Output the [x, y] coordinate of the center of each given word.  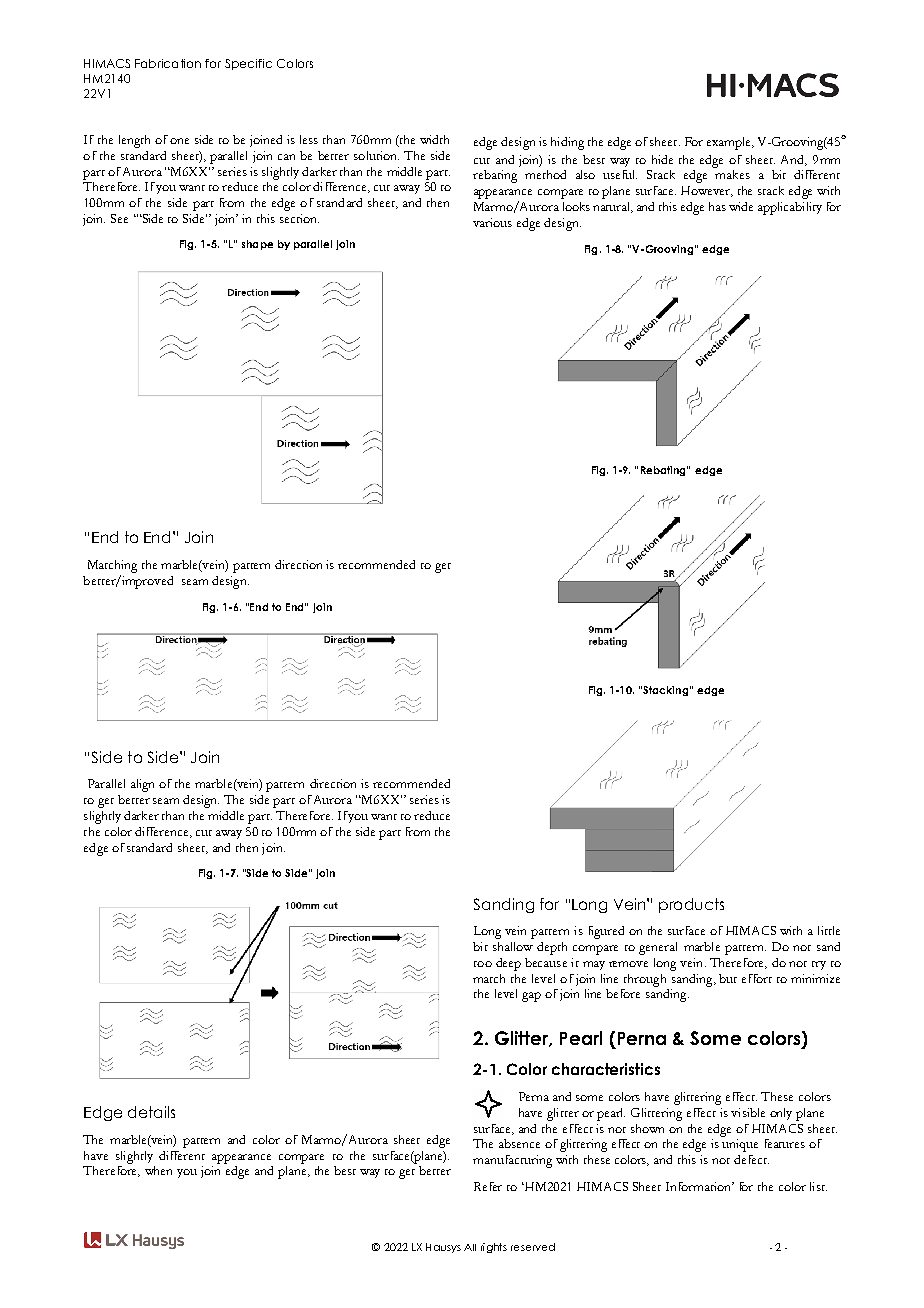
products [691, 905]
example [730, 143]
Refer [488, 1186]
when [158, 1170]
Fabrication [168, 63]
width [434, 139]
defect [751, 1159]
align [142, 785]
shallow [513, 946]
